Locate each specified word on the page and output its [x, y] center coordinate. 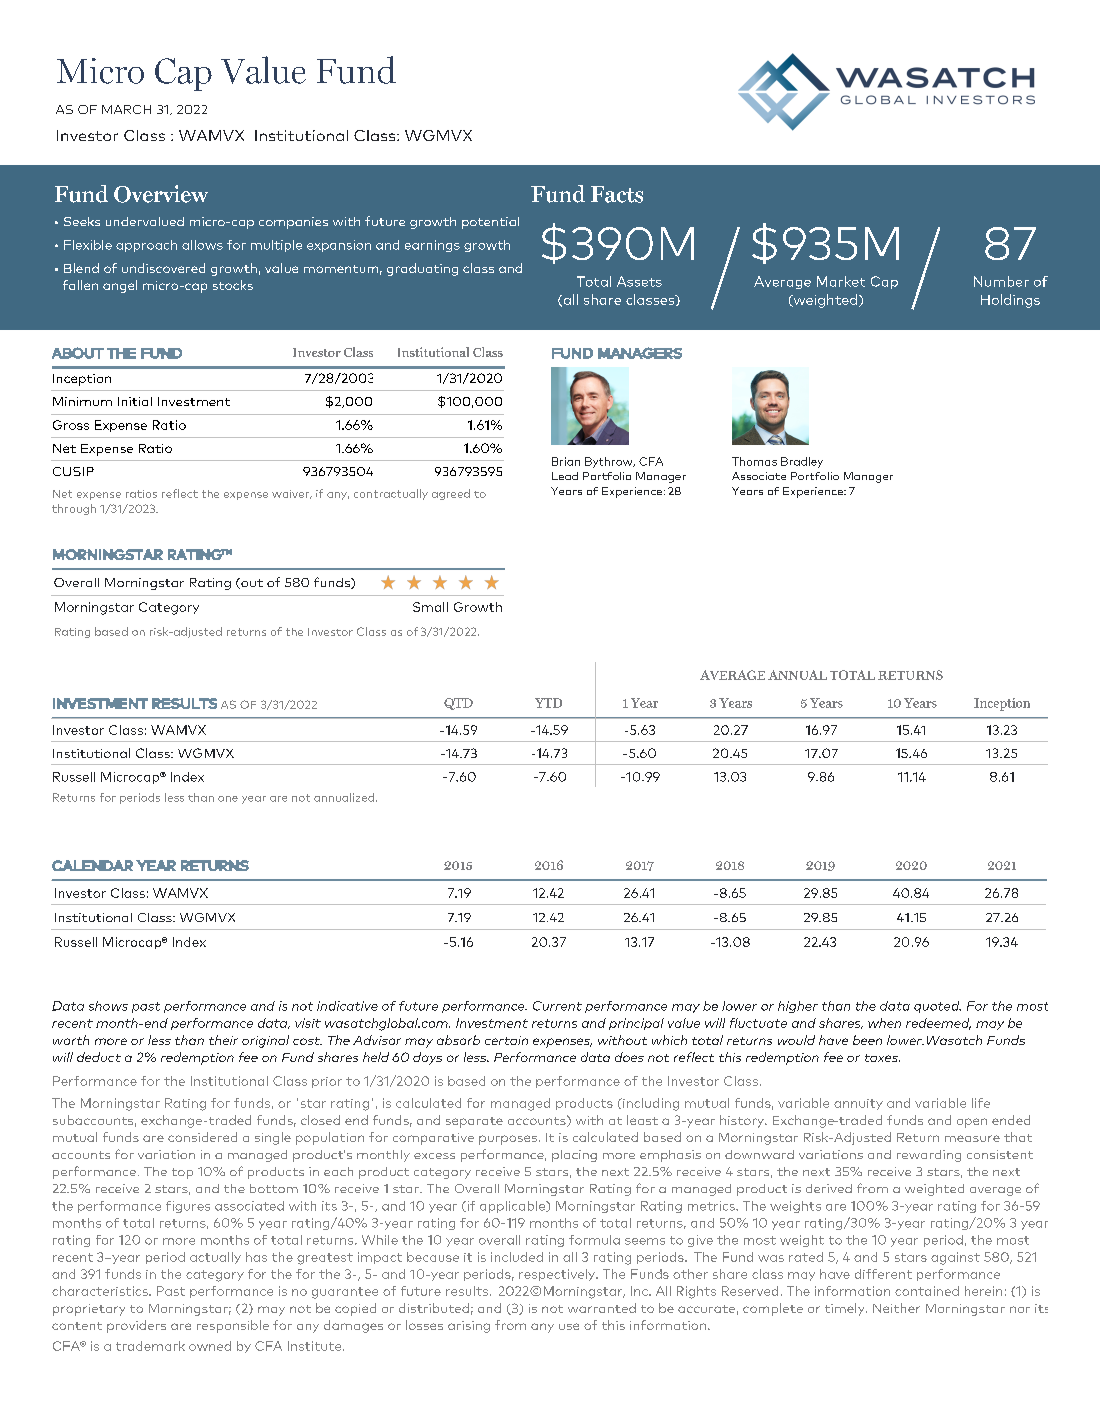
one [228, 799]
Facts [617, 194]
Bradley [802, 462]
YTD [548, 703]
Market [841, 281]
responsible [233, 1326]
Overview [161, 194]
